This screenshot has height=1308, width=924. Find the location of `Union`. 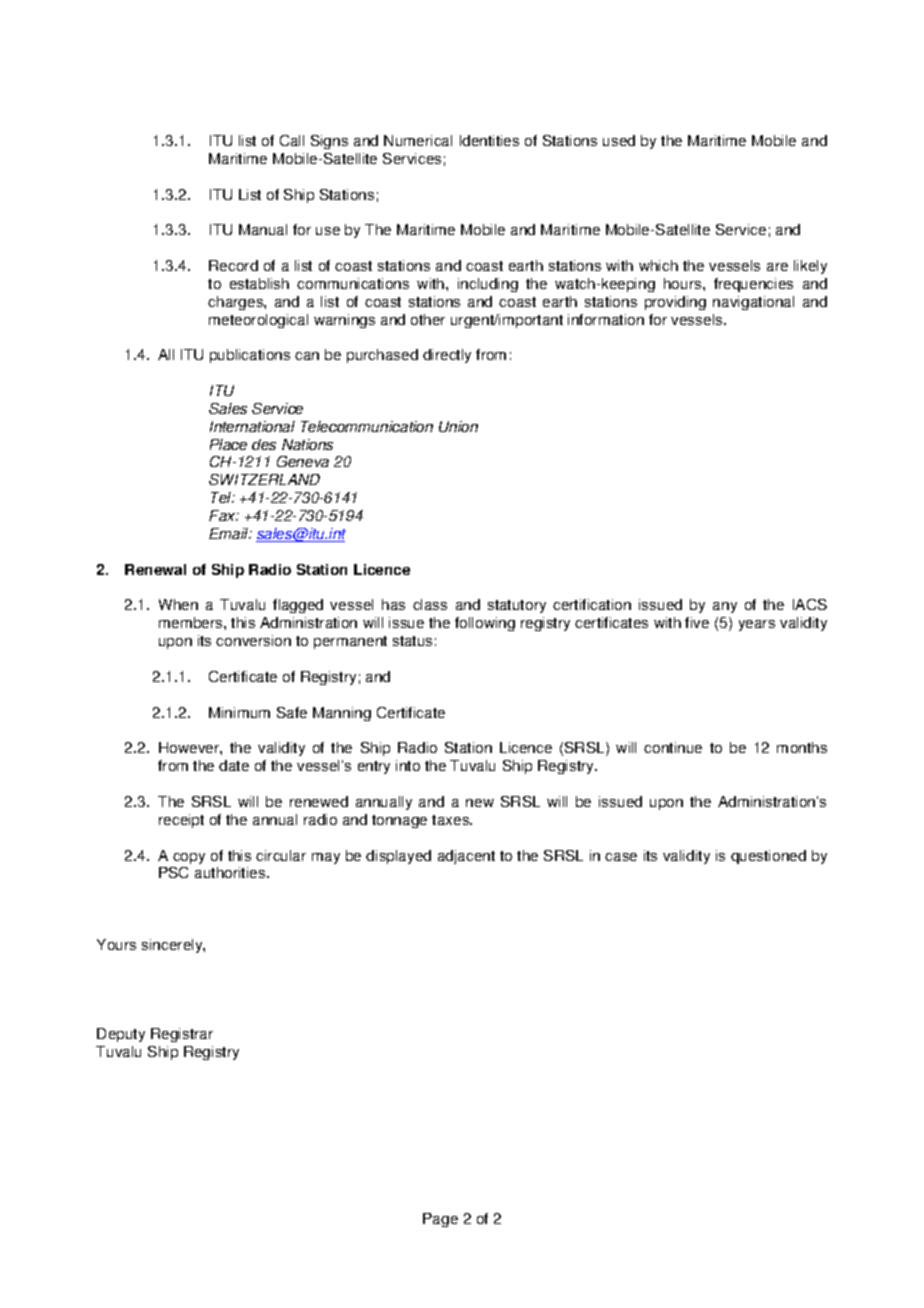

Union is located at coordinates (458, 426).
